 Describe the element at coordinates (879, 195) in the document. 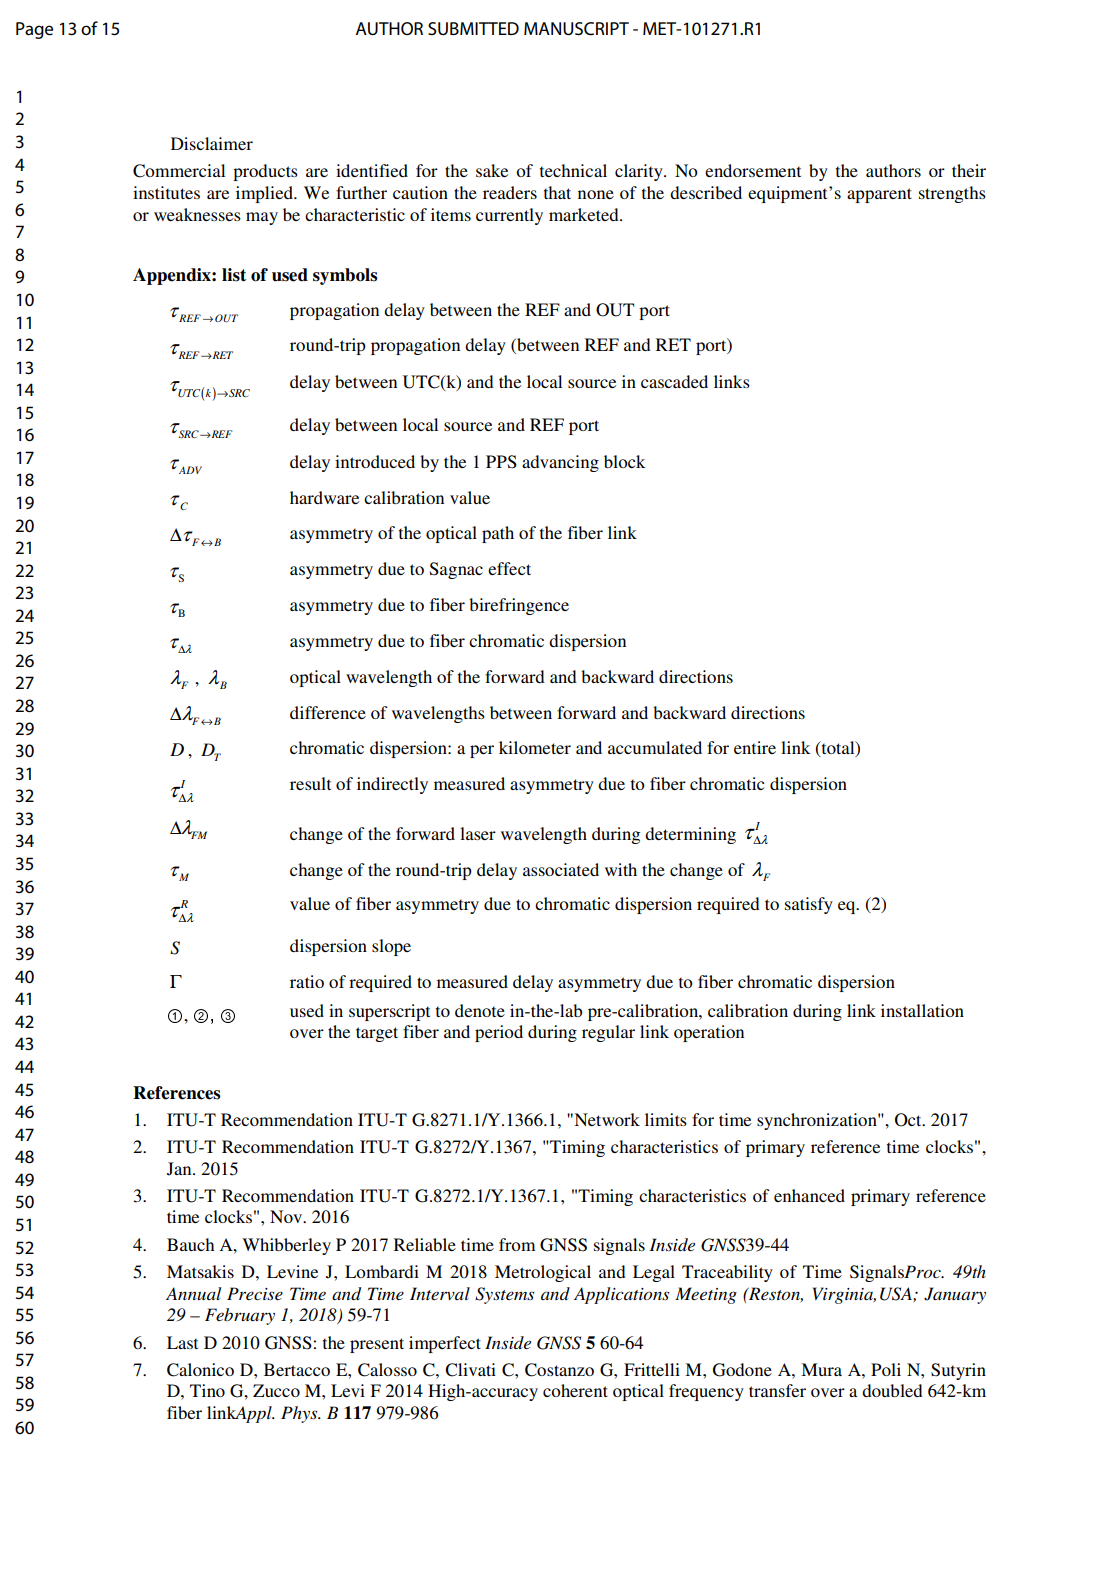

I see `apparent` at that location.
